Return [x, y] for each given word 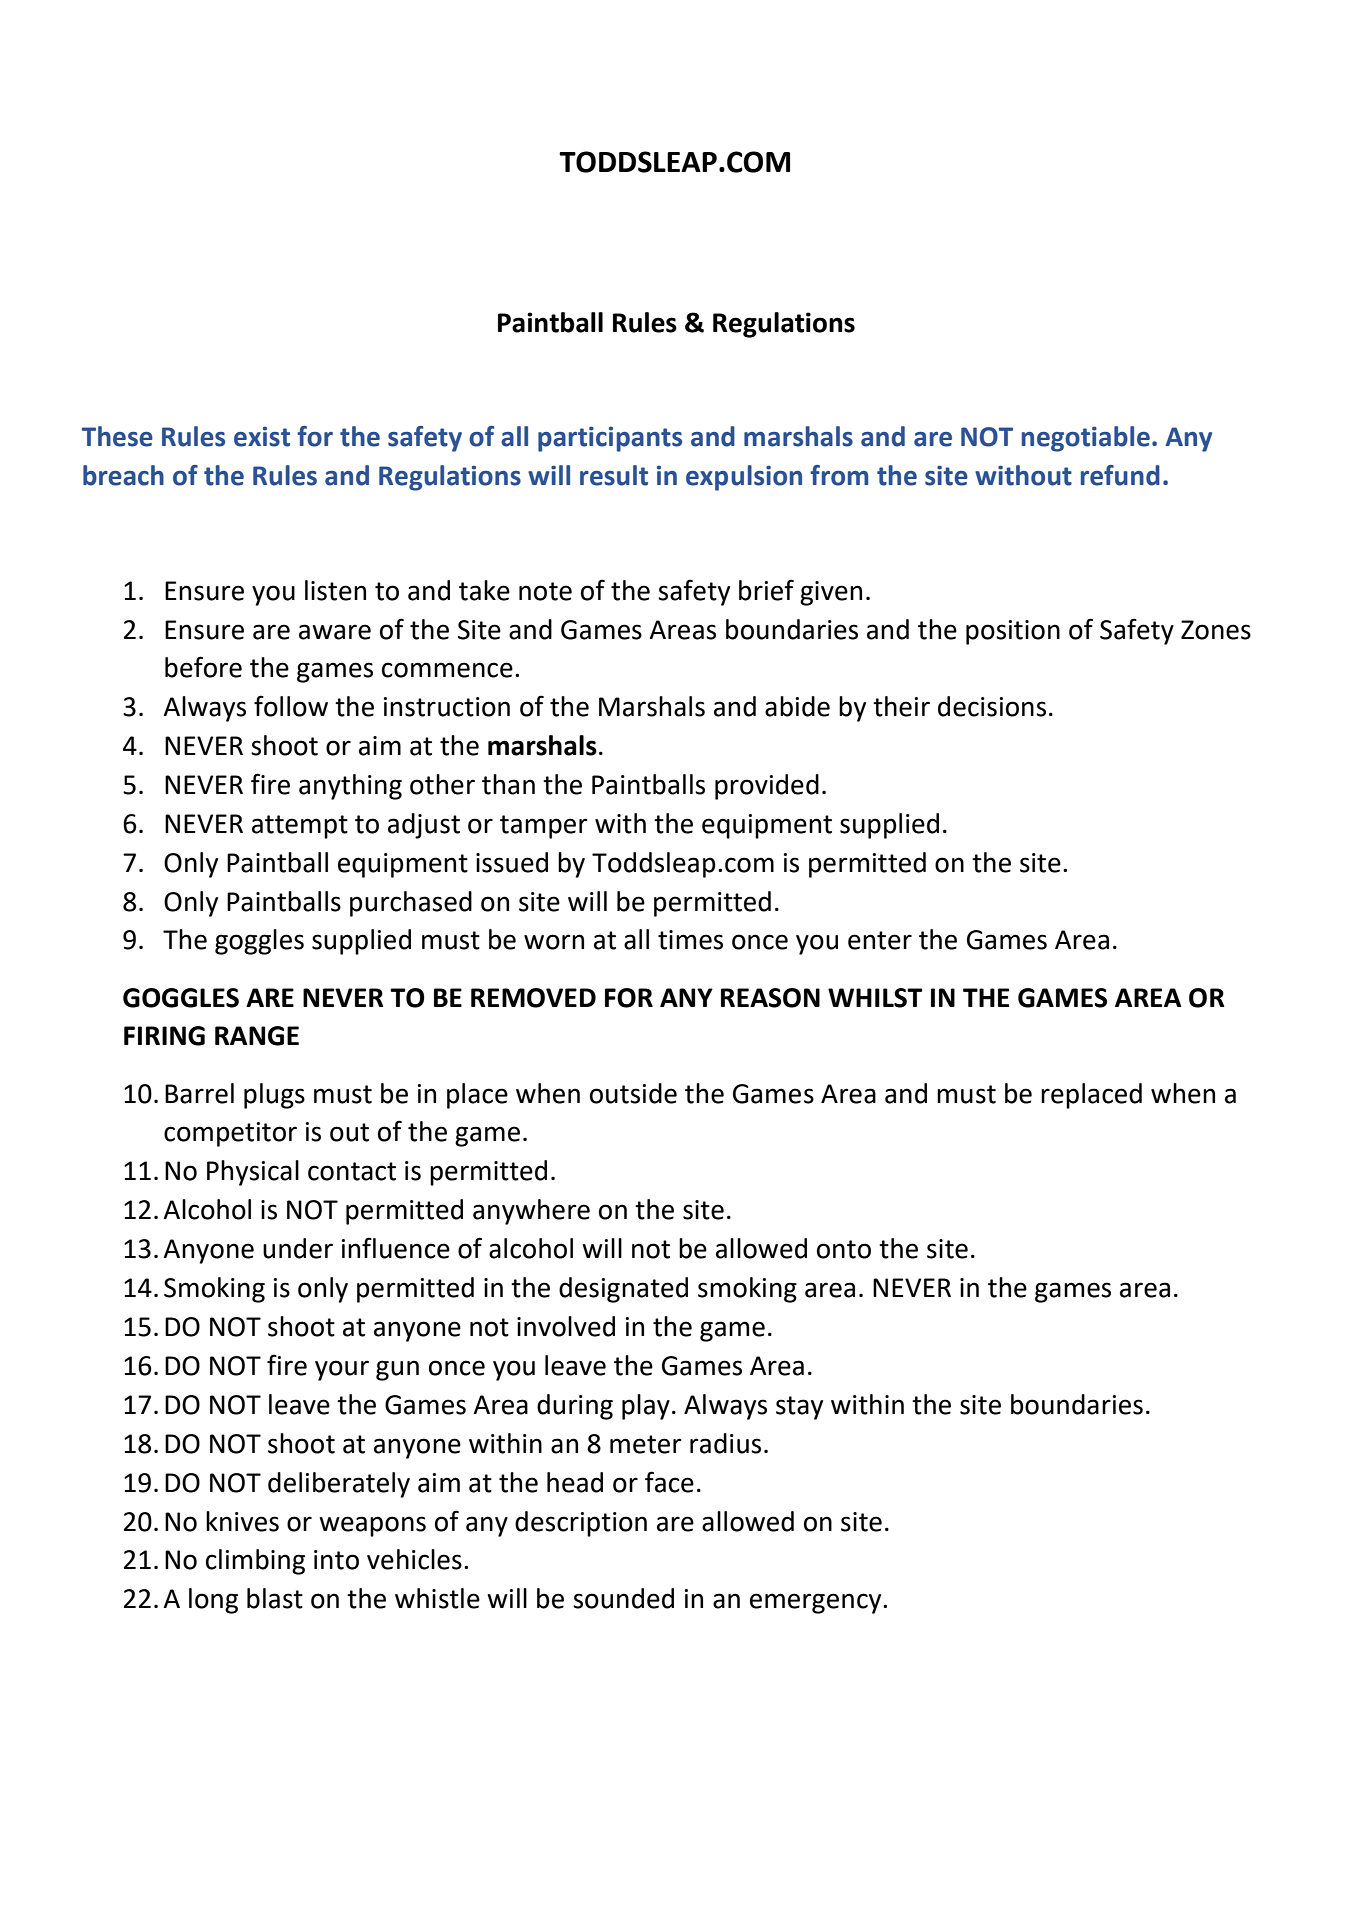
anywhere [531, 1212]
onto [844, 1249]
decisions [992, 706]
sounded [623, 1598]
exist [262, 437]
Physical [253, 1173]
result [614, 475]
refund [1120, 475]
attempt [300, 827]
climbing [255, 1562]
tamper [544, 827]
